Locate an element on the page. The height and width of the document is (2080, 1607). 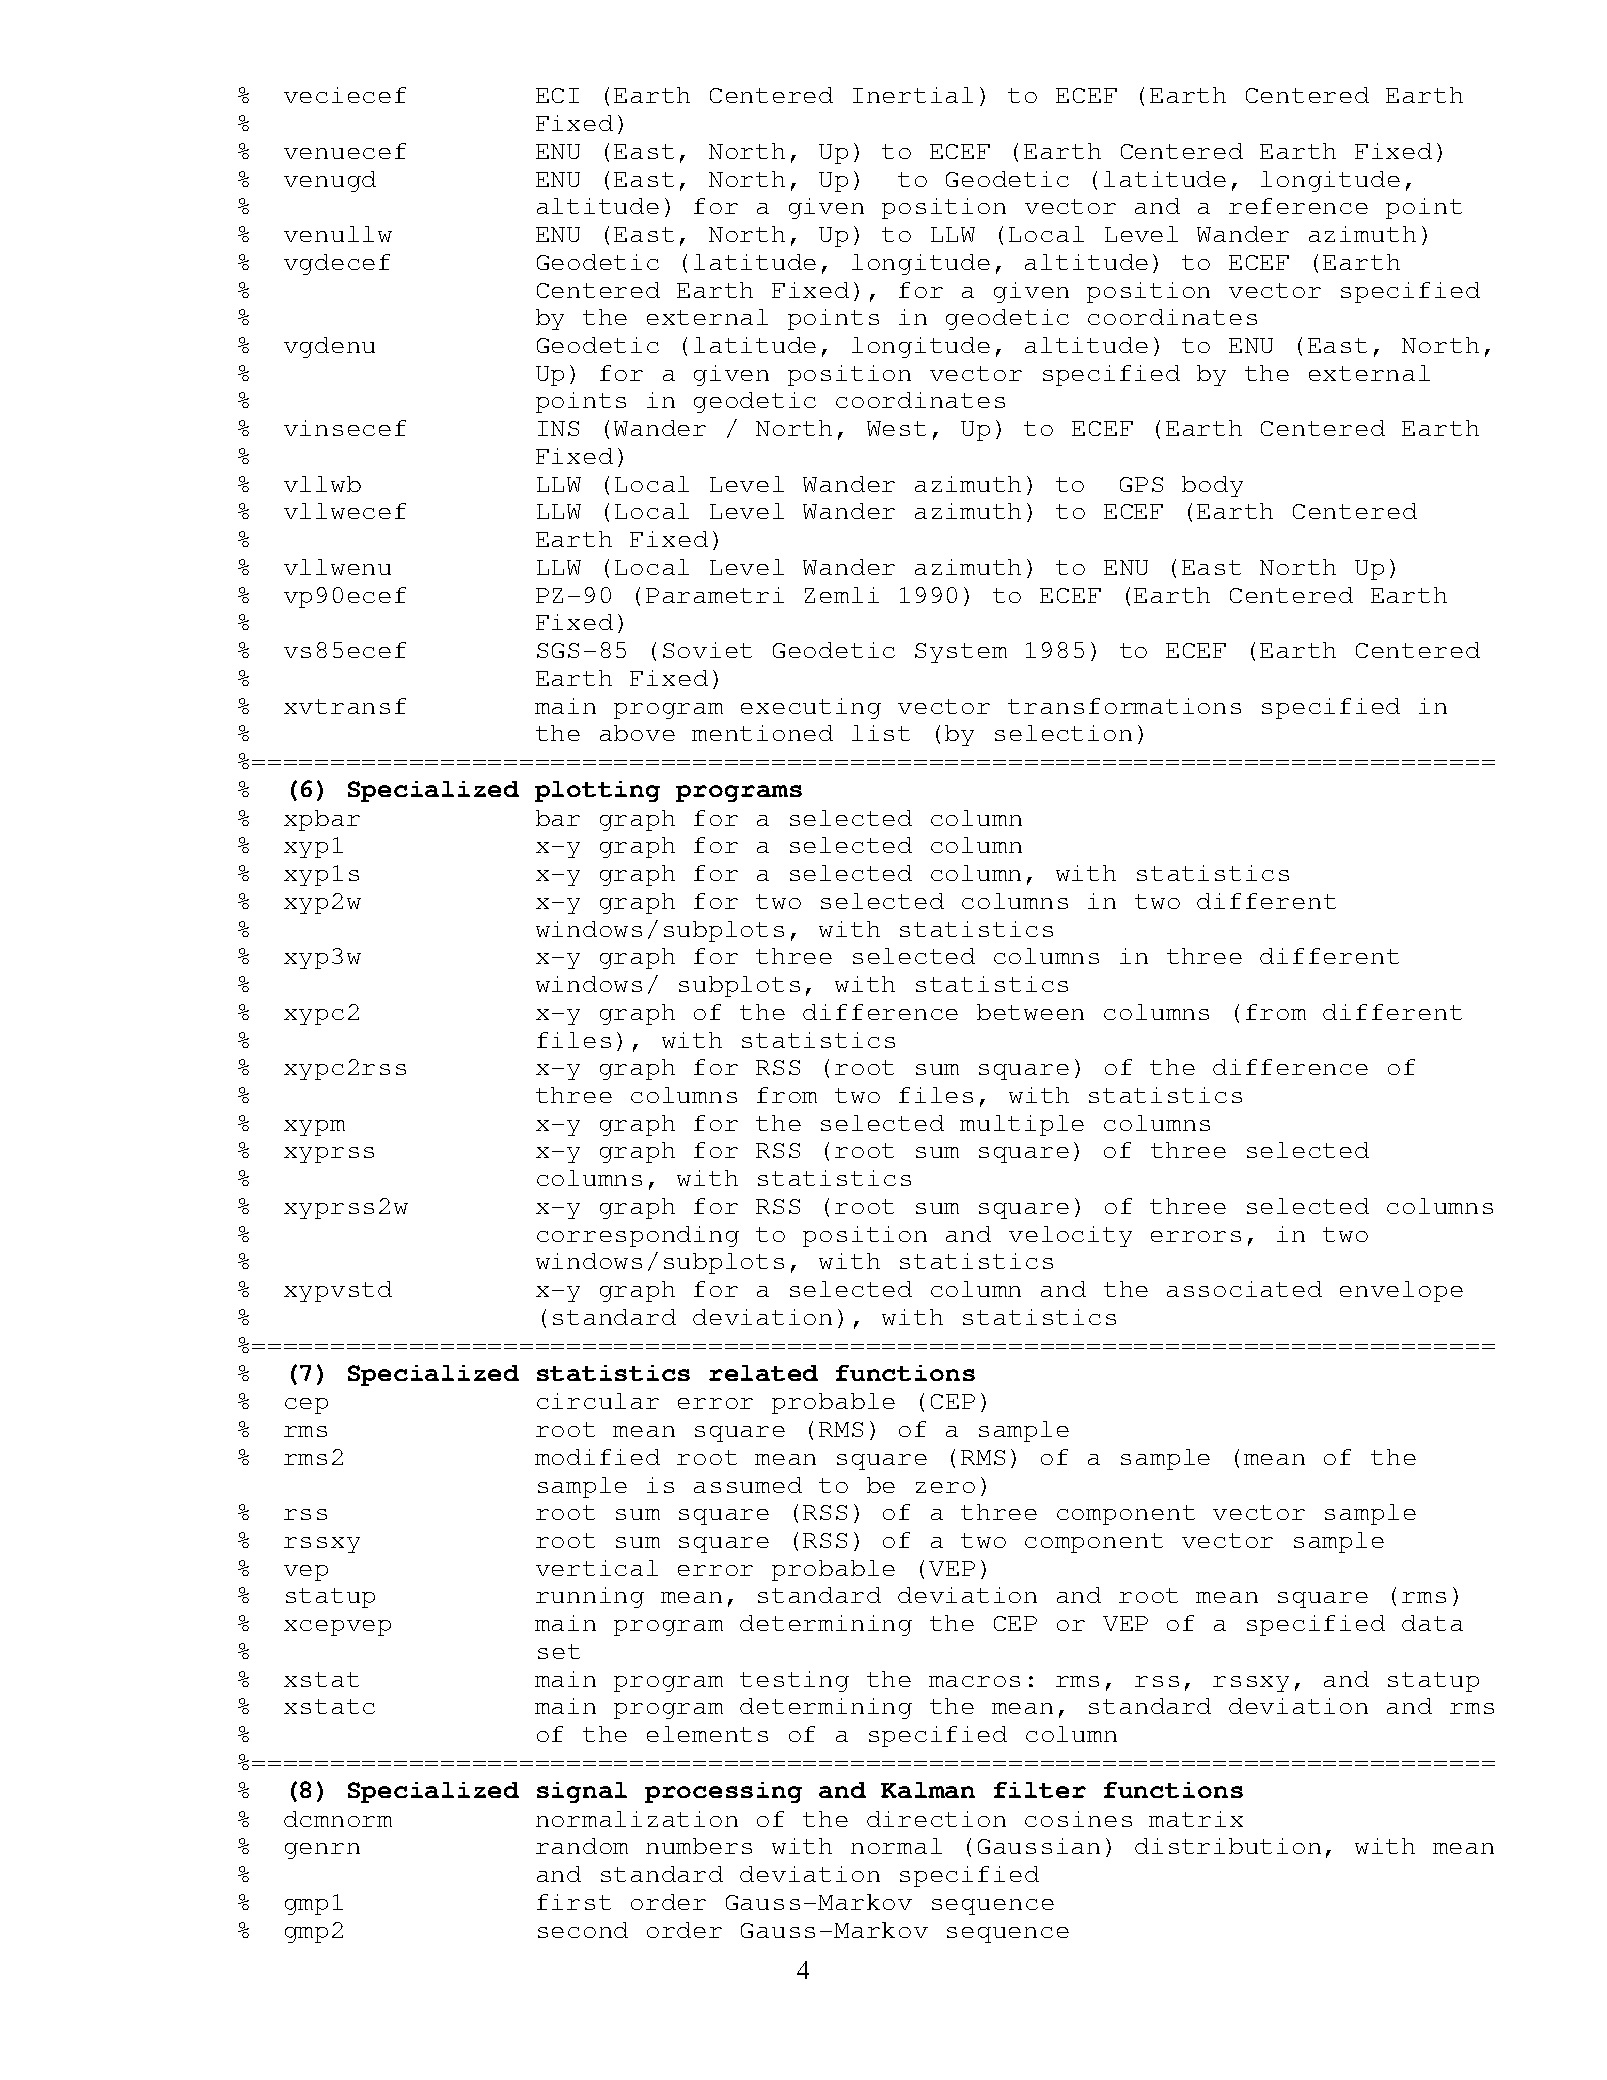
GPS is located at coordinates (1141, 484).
